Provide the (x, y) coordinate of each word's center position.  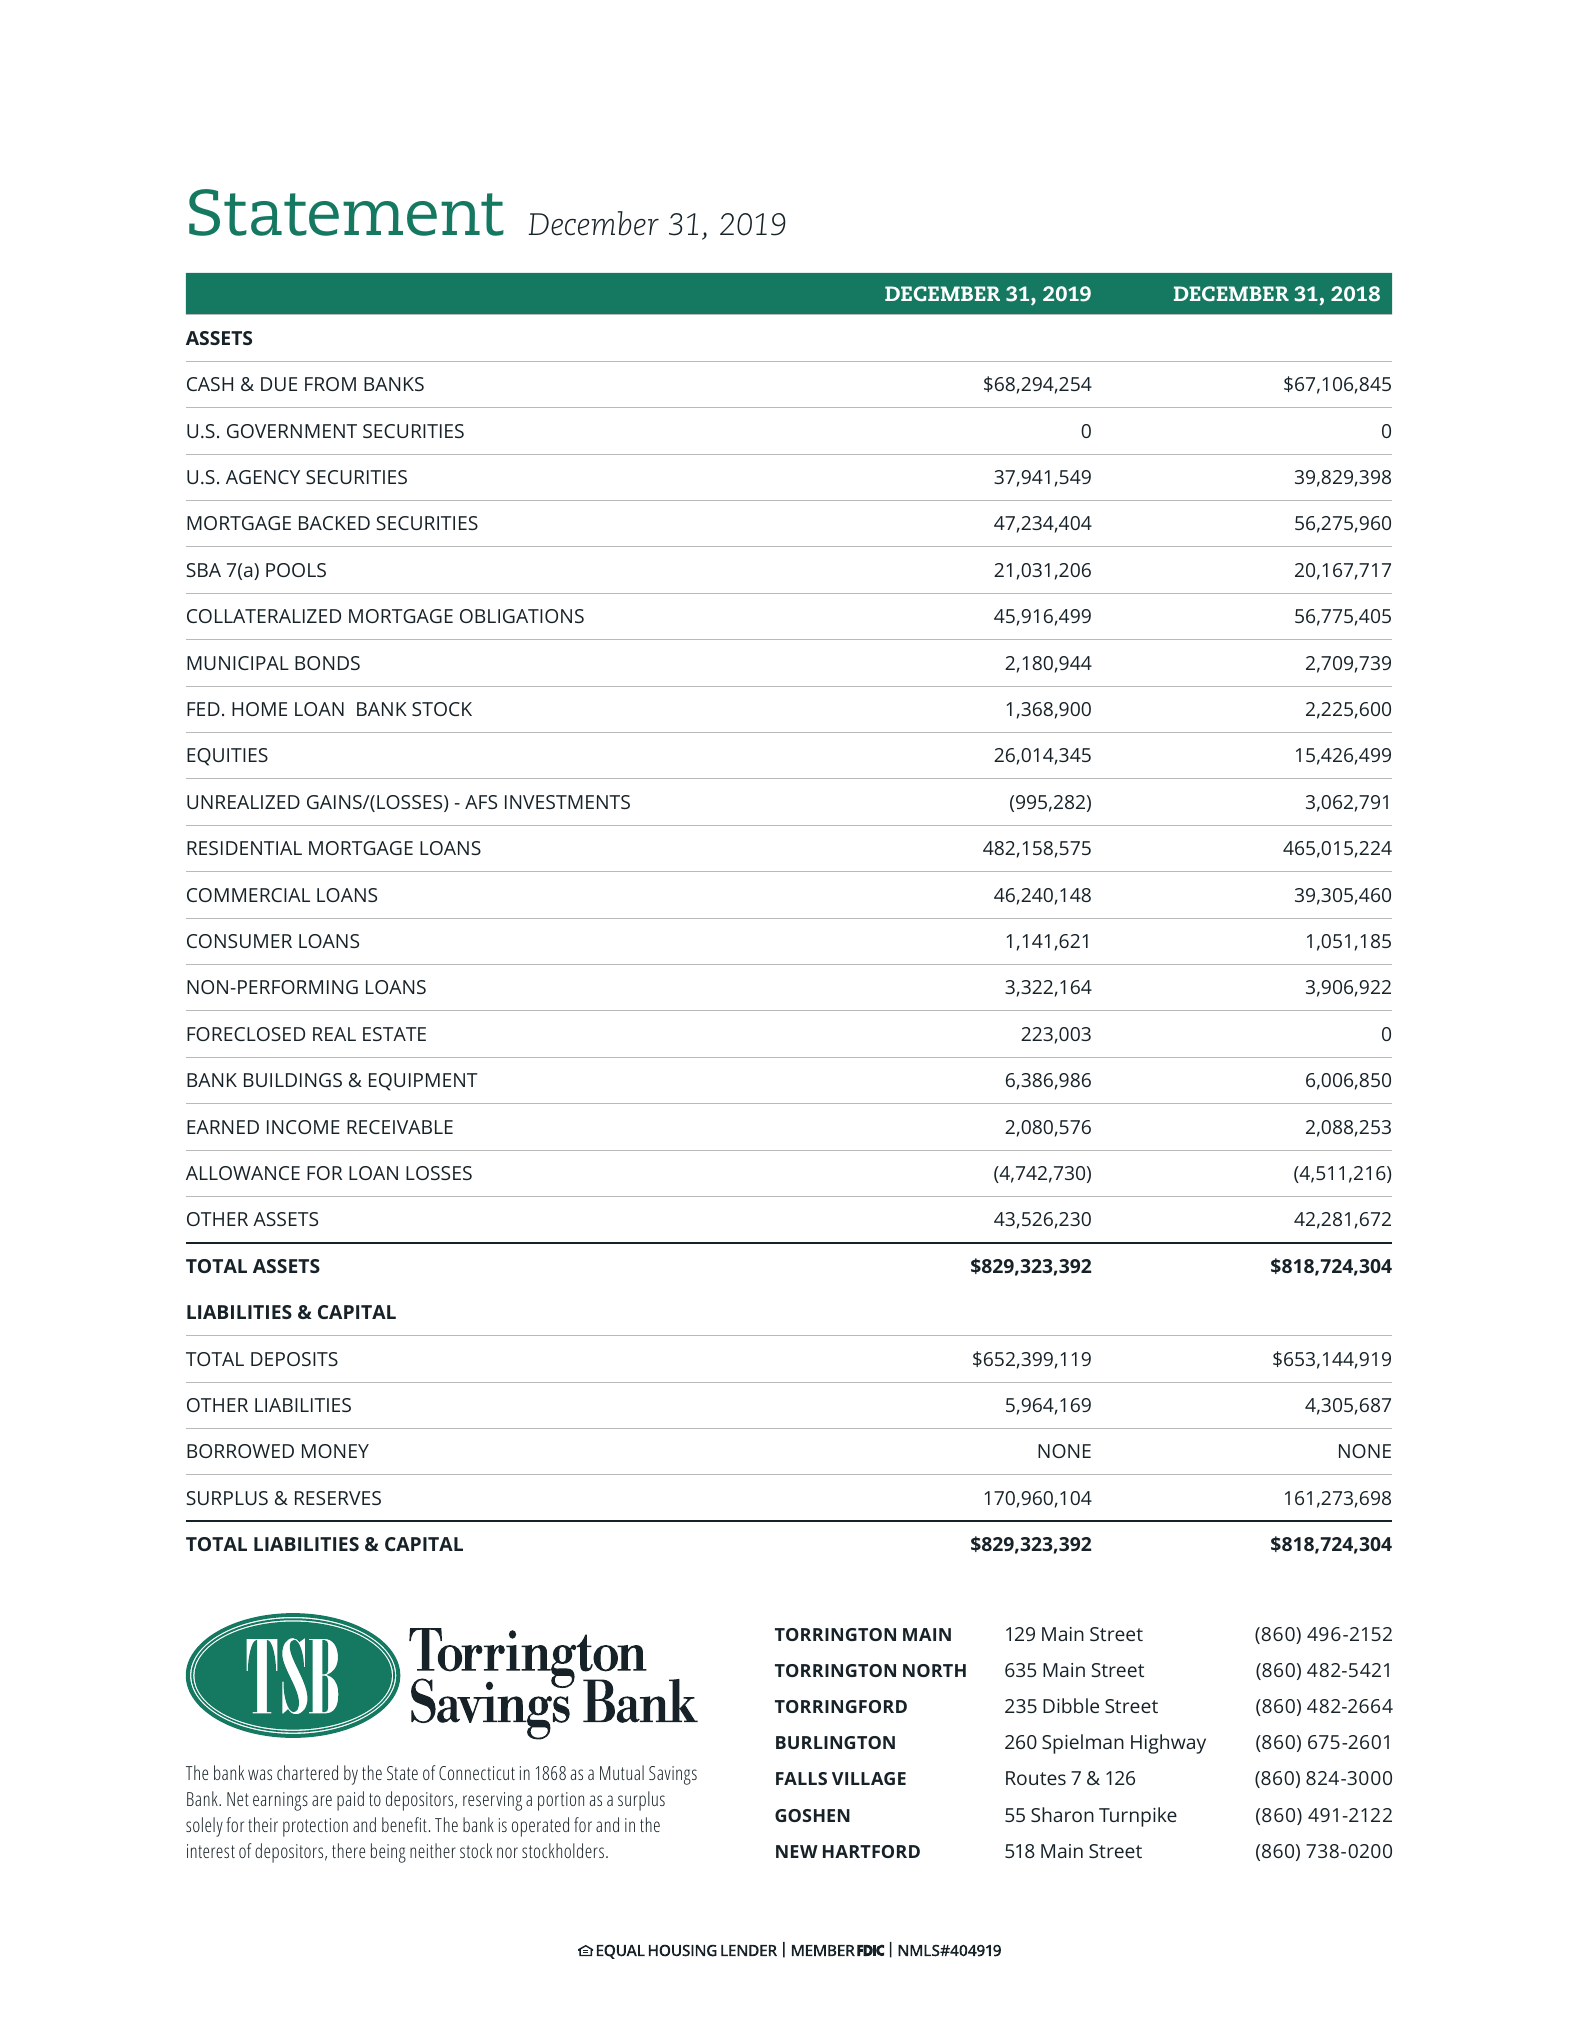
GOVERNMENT (292, 431)
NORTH (934, 1670)
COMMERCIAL (248, 895)
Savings (673, 1775)
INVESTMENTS (567, 802)
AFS (481, 802)
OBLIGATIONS (522, 616)
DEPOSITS (294, 1359)
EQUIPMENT (423, 1082)
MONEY (335, 1451)
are (322, 1800)
